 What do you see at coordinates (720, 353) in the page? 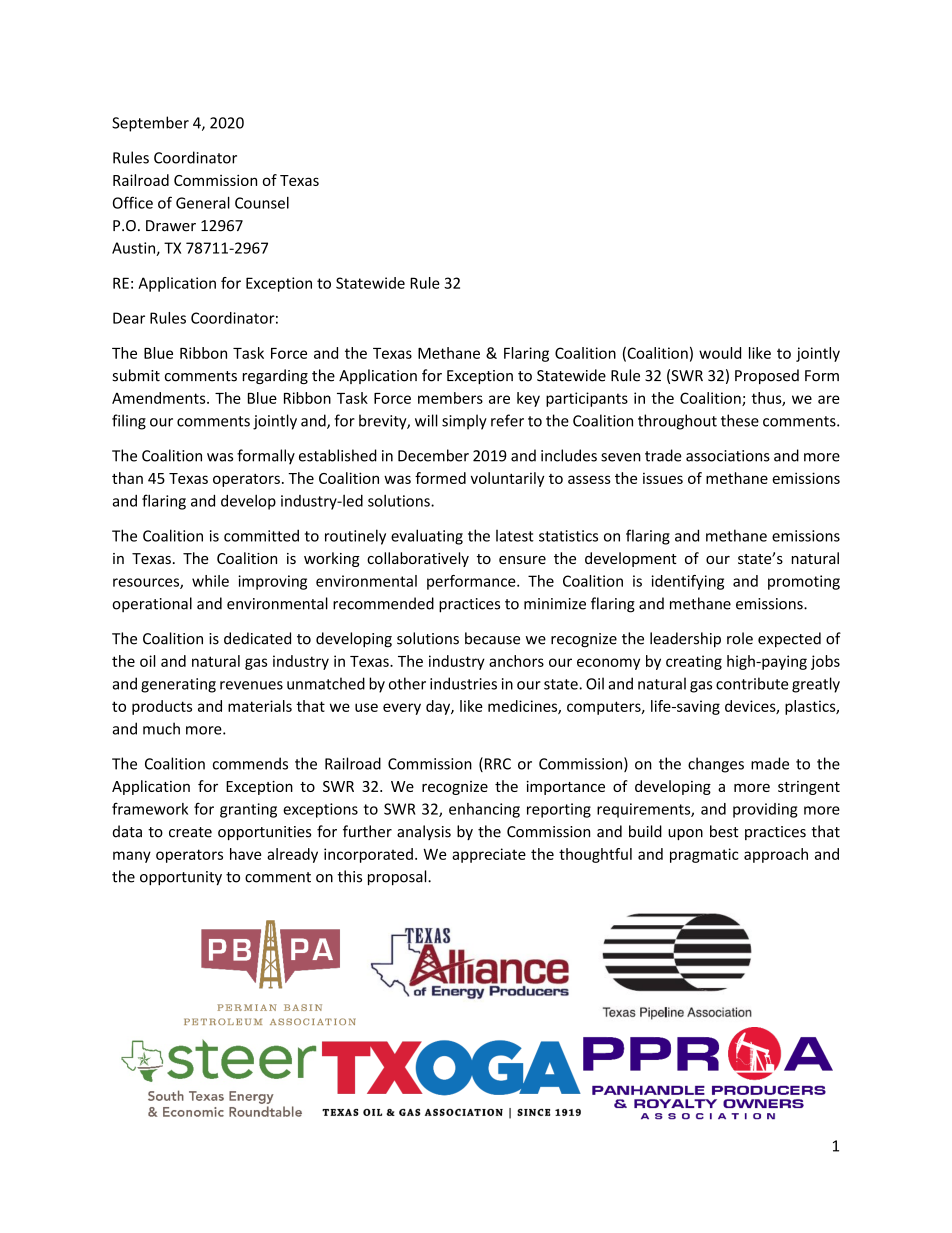
I see `would` at bounding box center [720, 353].
